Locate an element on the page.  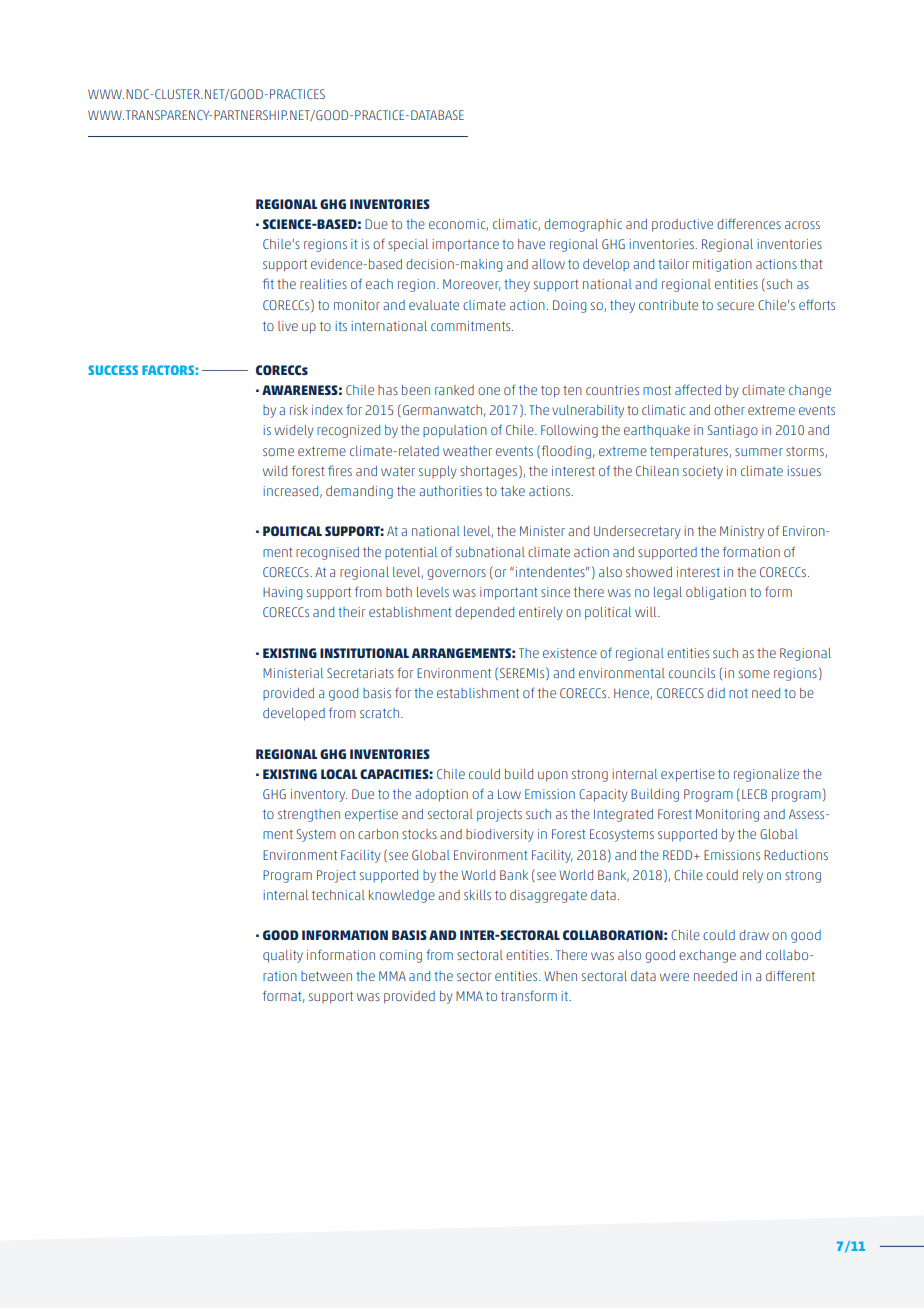
Integrated is located at coordinates (623, 815).
